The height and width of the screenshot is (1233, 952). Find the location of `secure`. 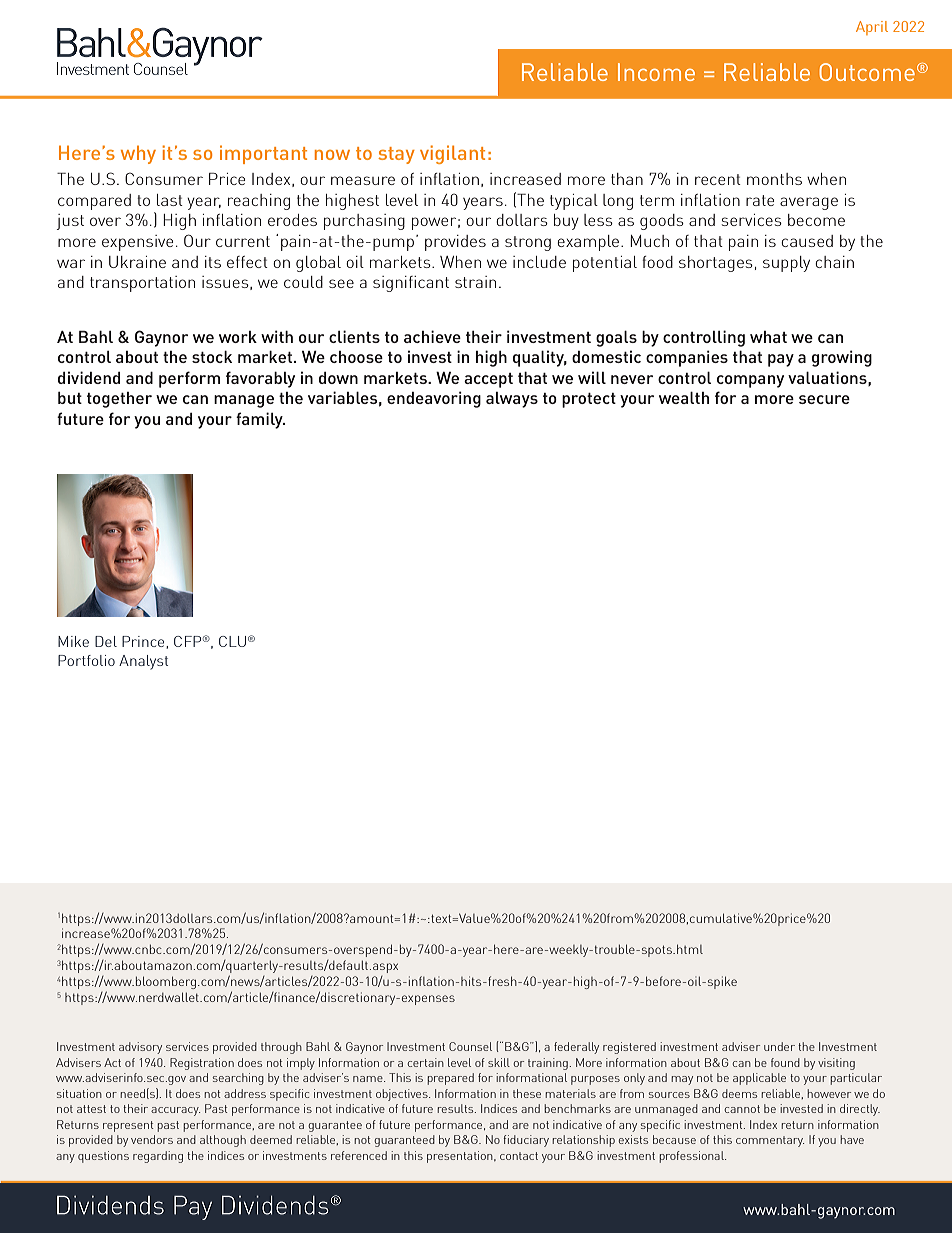

secure is located at coordinates (824, 399).
